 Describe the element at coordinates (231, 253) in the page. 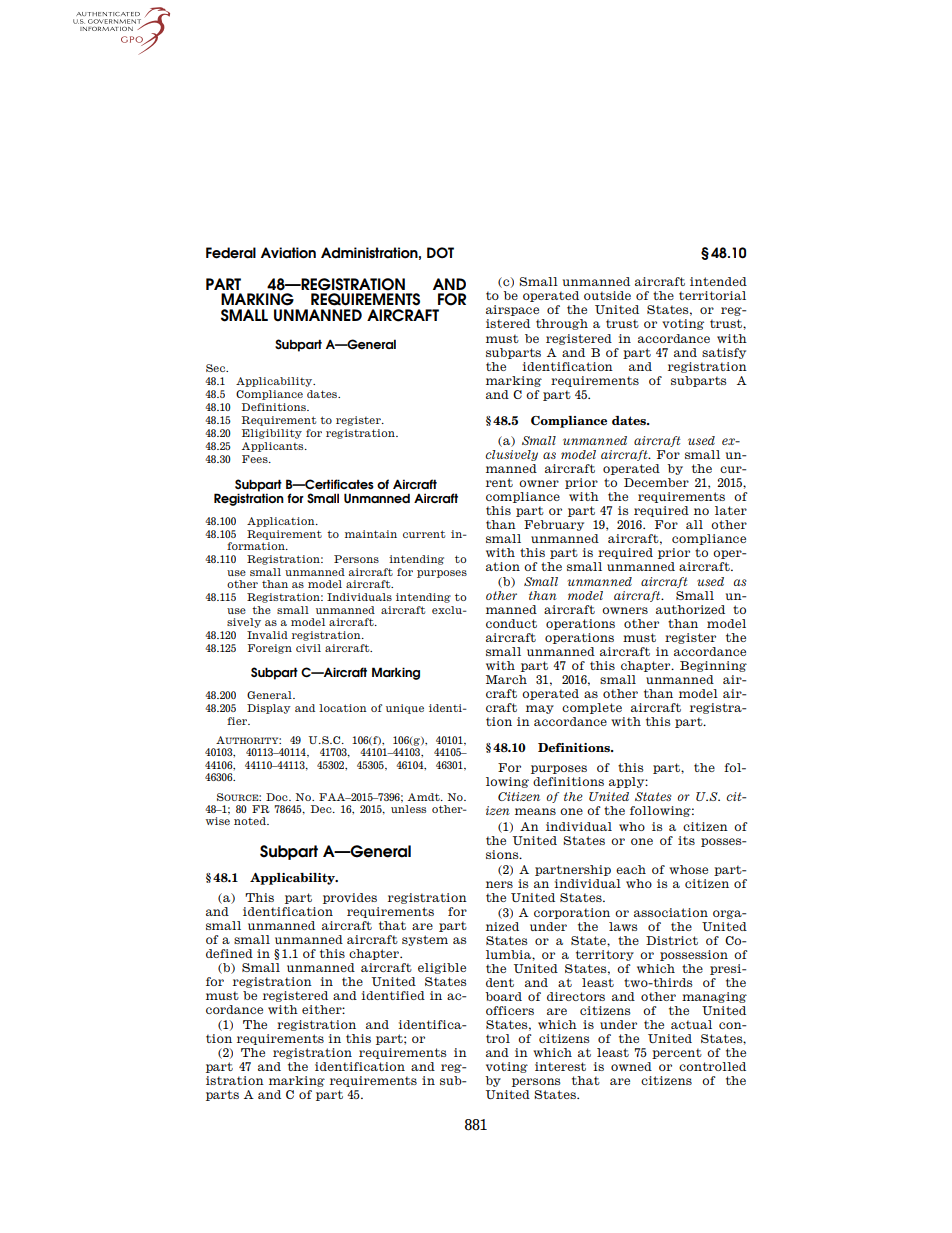

I see `Federal` at that location.
